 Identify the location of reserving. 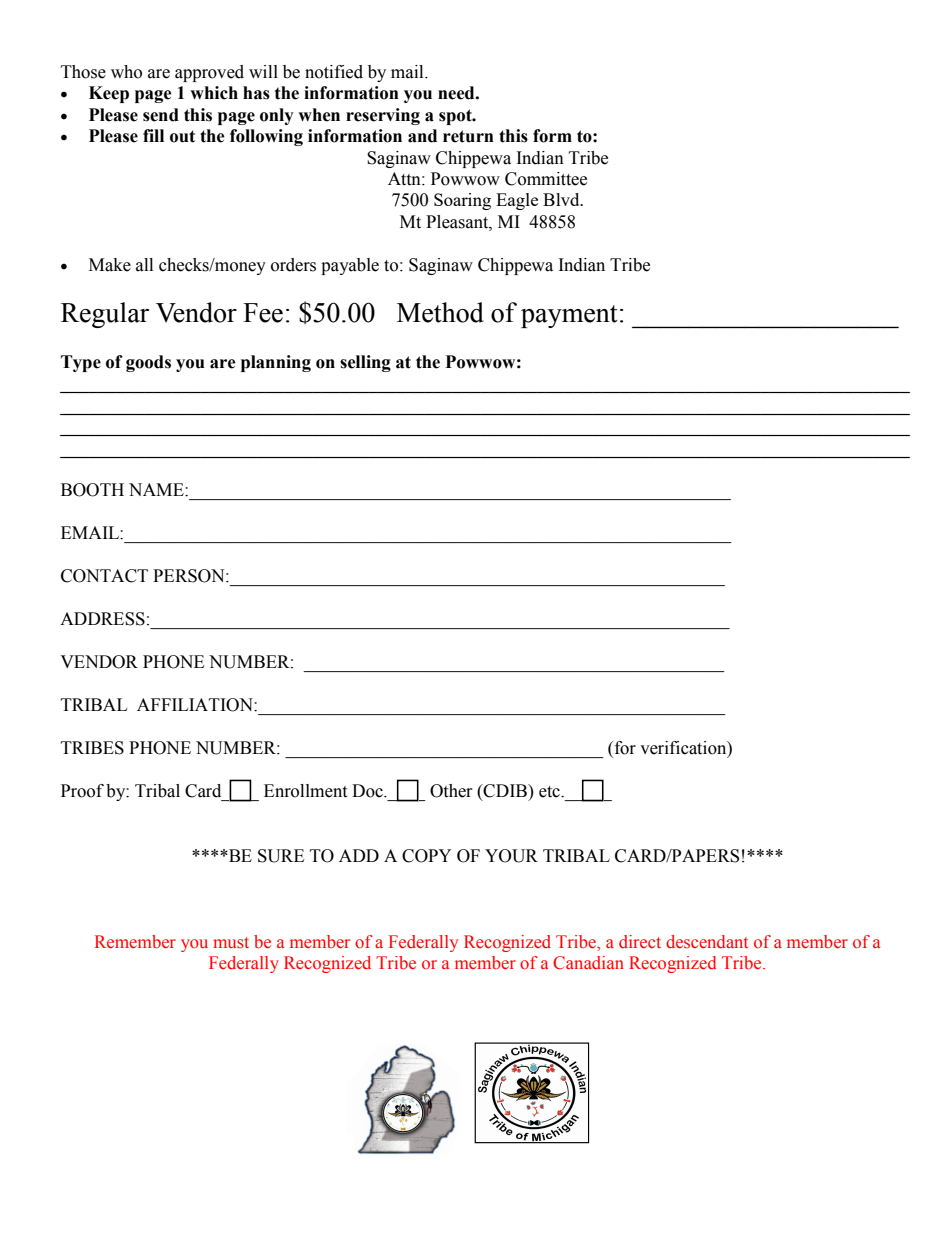
(383, 116).
